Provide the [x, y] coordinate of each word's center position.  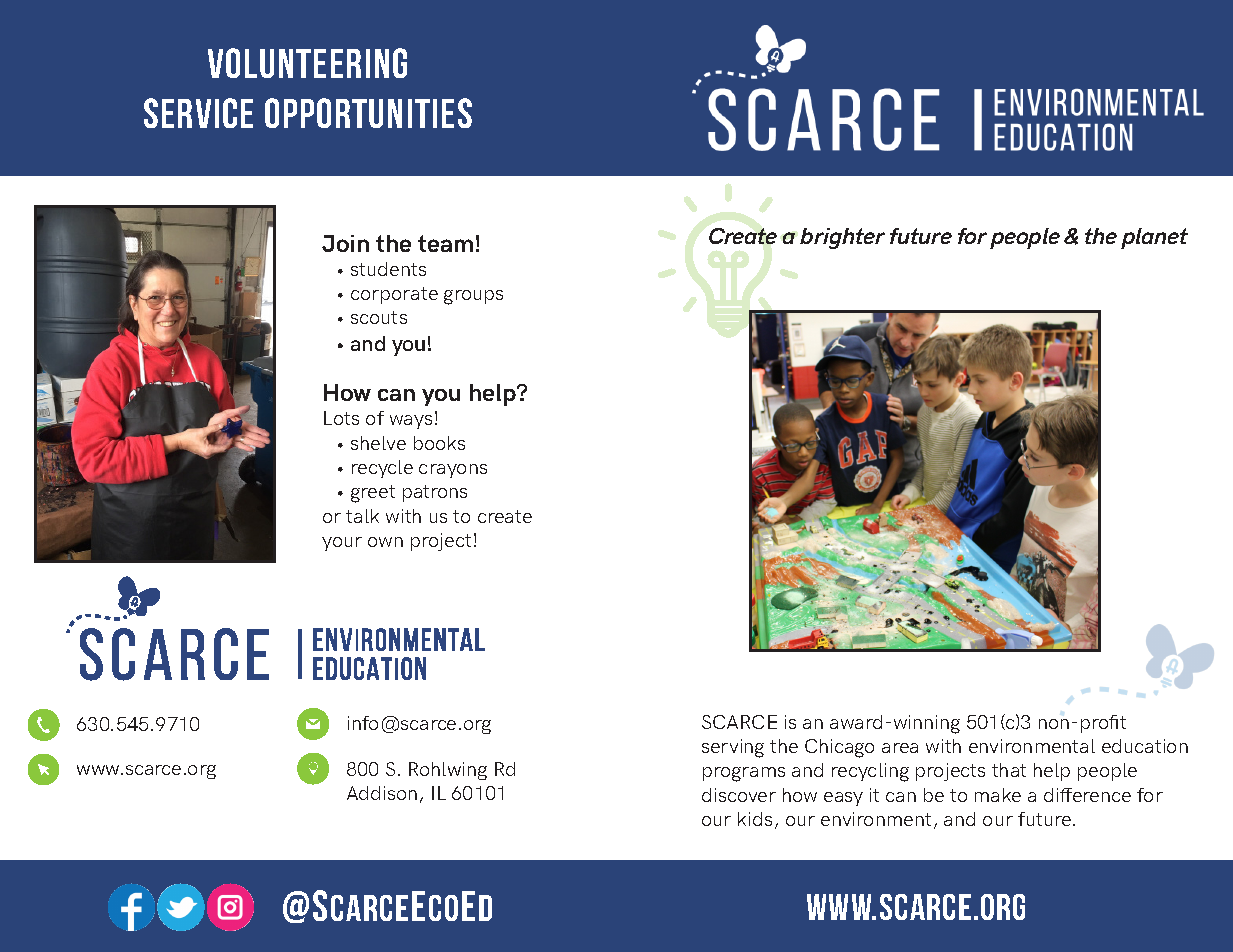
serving [733, 748]
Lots [341, 418]
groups [473, 297]
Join [345, 243]
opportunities [368, 113]
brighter [842, 238]
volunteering [307, 63]
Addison [382, 793]
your [342, 544]
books [439, 443]
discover [739, 795]
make [998, 795]
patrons [435, 493]
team [445, 243]
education [1145, 746]
